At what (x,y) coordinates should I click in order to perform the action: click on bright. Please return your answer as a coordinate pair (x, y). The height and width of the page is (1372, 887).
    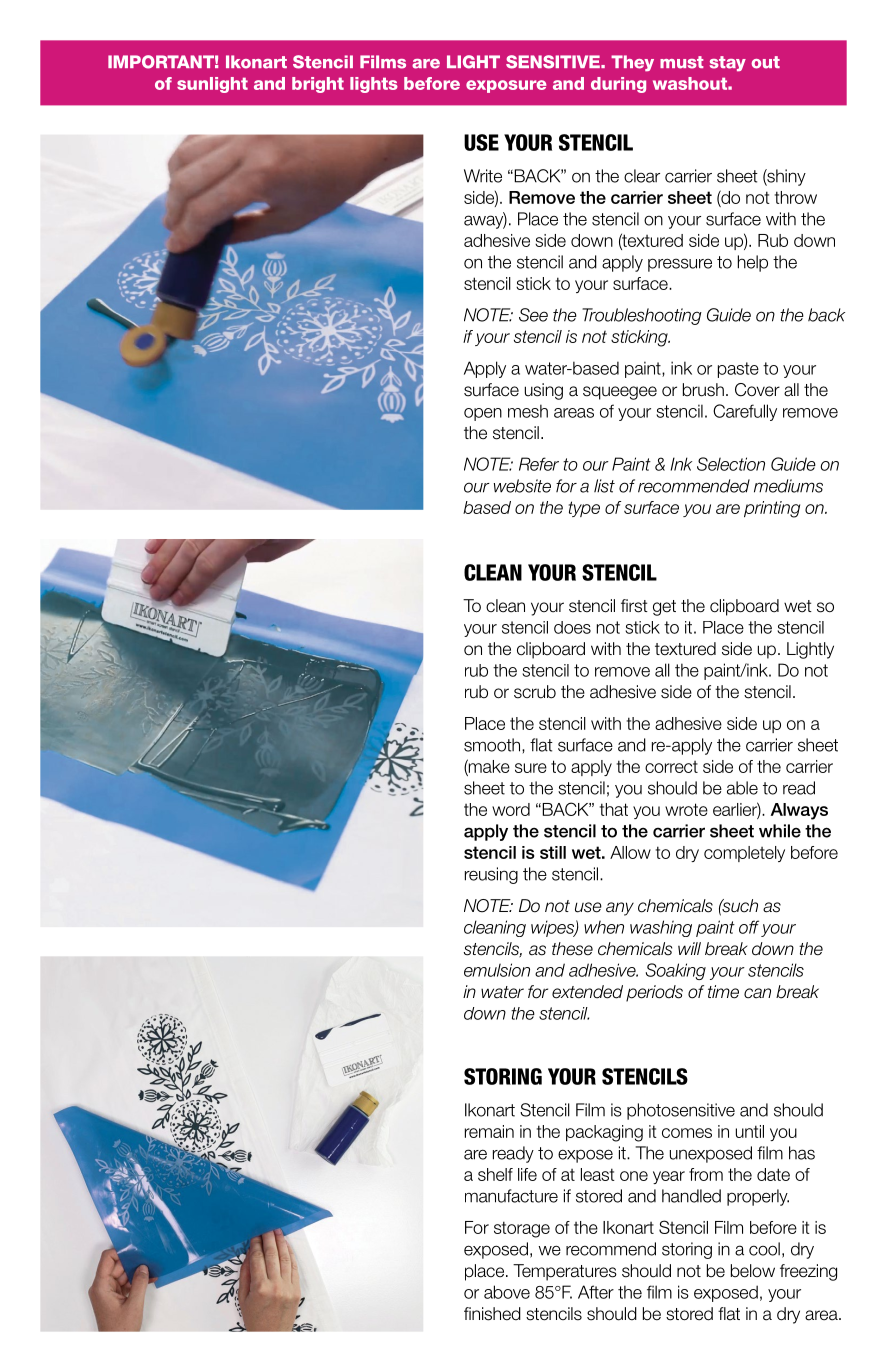
    Looking at the image, I should click on (318, 85).
